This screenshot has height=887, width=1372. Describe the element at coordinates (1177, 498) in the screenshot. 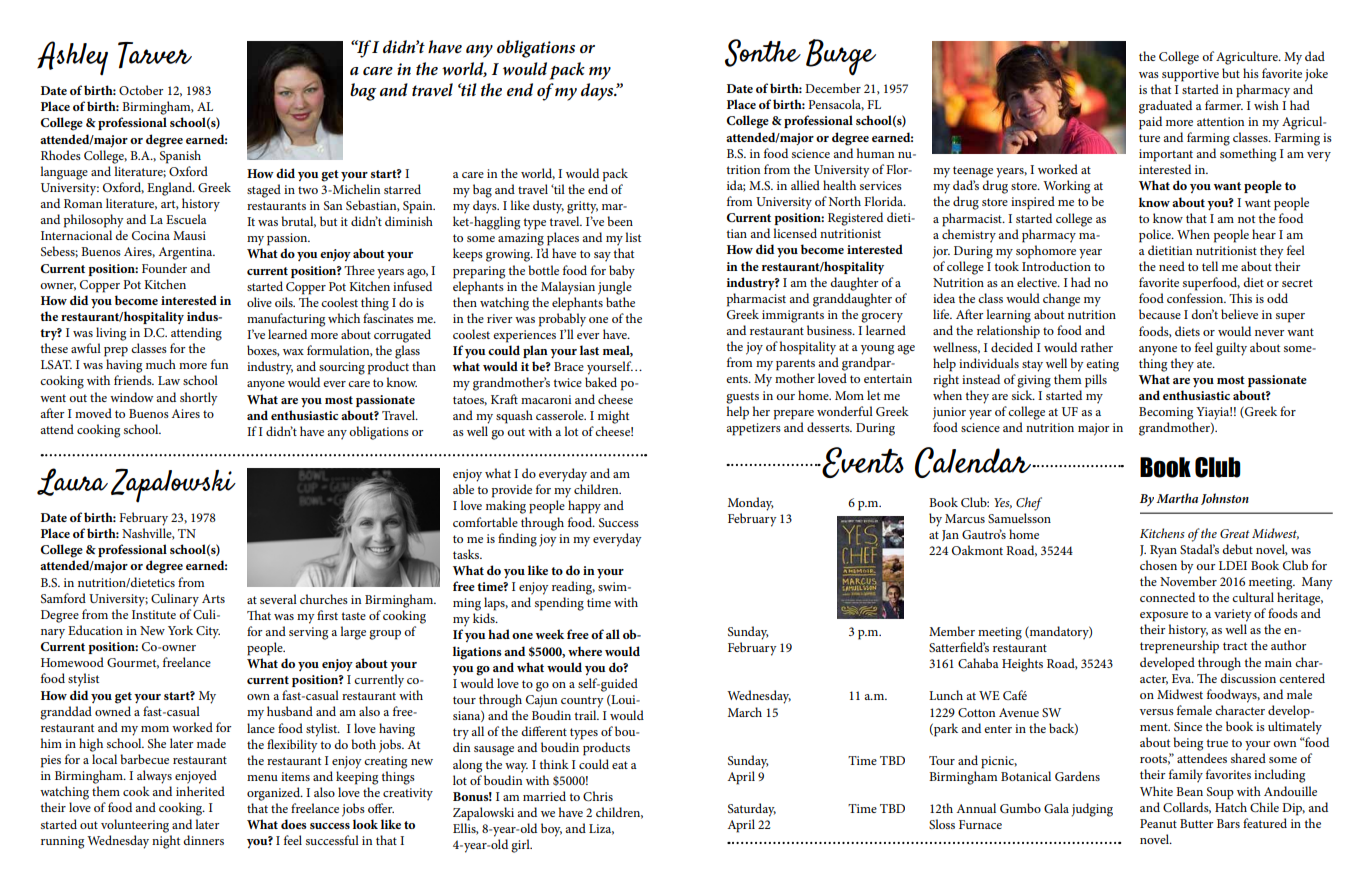

I see `Martha` at that location.
